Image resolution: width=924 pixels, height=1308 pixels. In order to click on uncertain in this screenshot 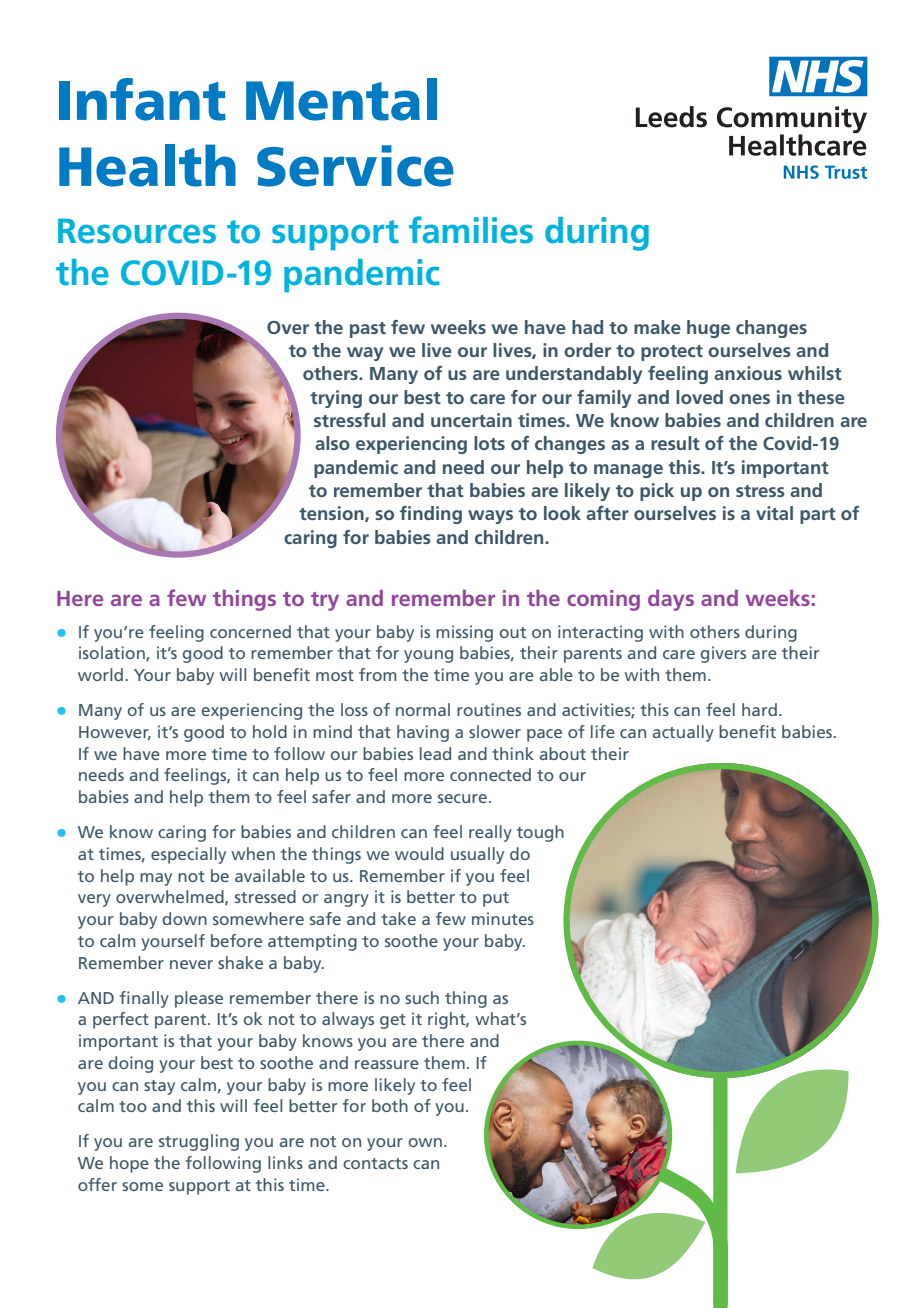, I will do `click(471, 420)`.
